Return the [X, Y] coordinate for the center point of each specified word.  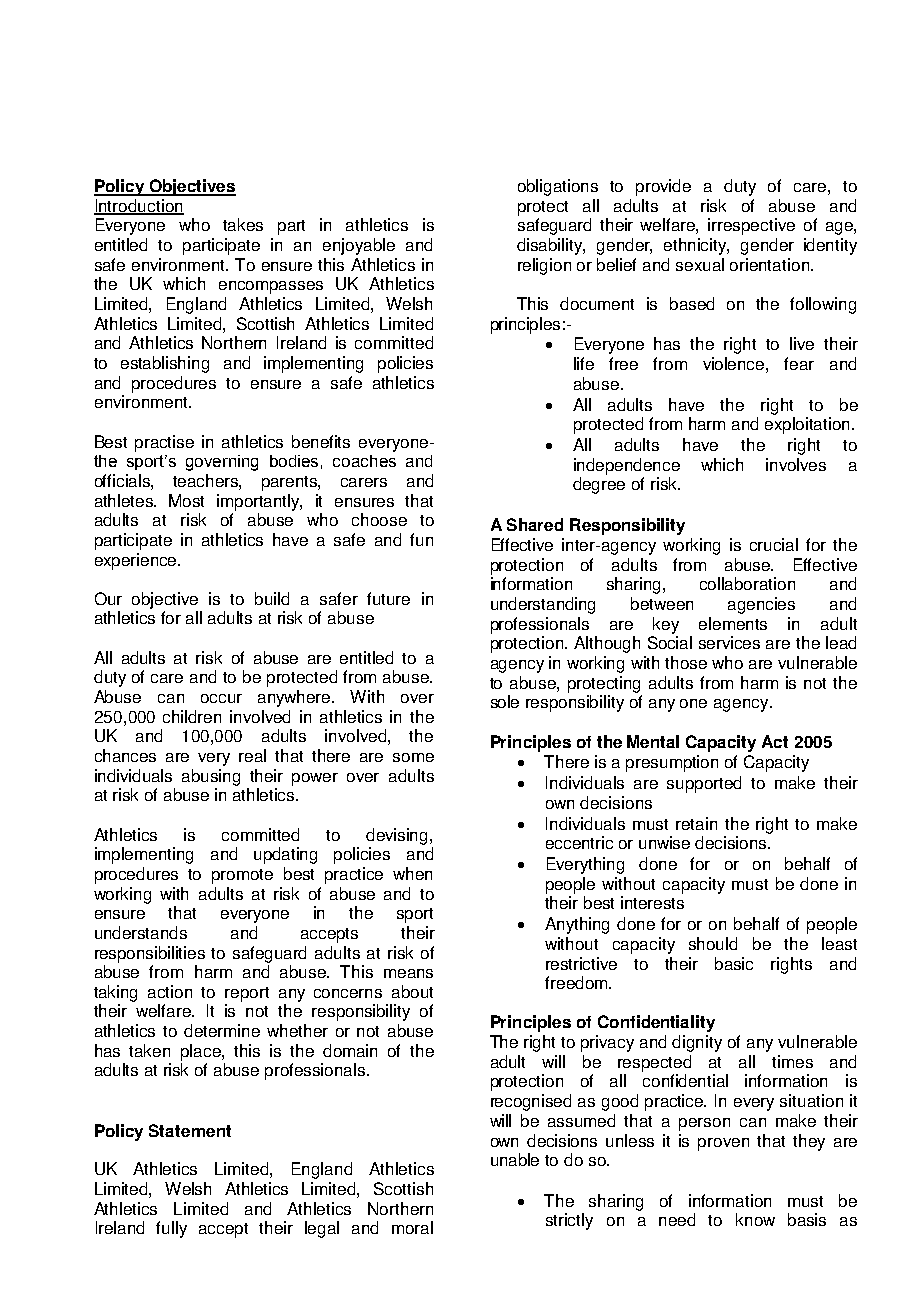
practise [164, 443]
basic [734, 963]
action [170, 991]
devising [398, 836]
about [412, 991]
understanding [543, 605]
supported [704, 784]
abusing [211, 777]
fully [171, 1229]
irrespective [751, 226]
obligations [558, 187]
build [272, 598]
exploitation [809, 425]
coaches [364, 461]
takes [243, 224]
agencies [761, 605]
